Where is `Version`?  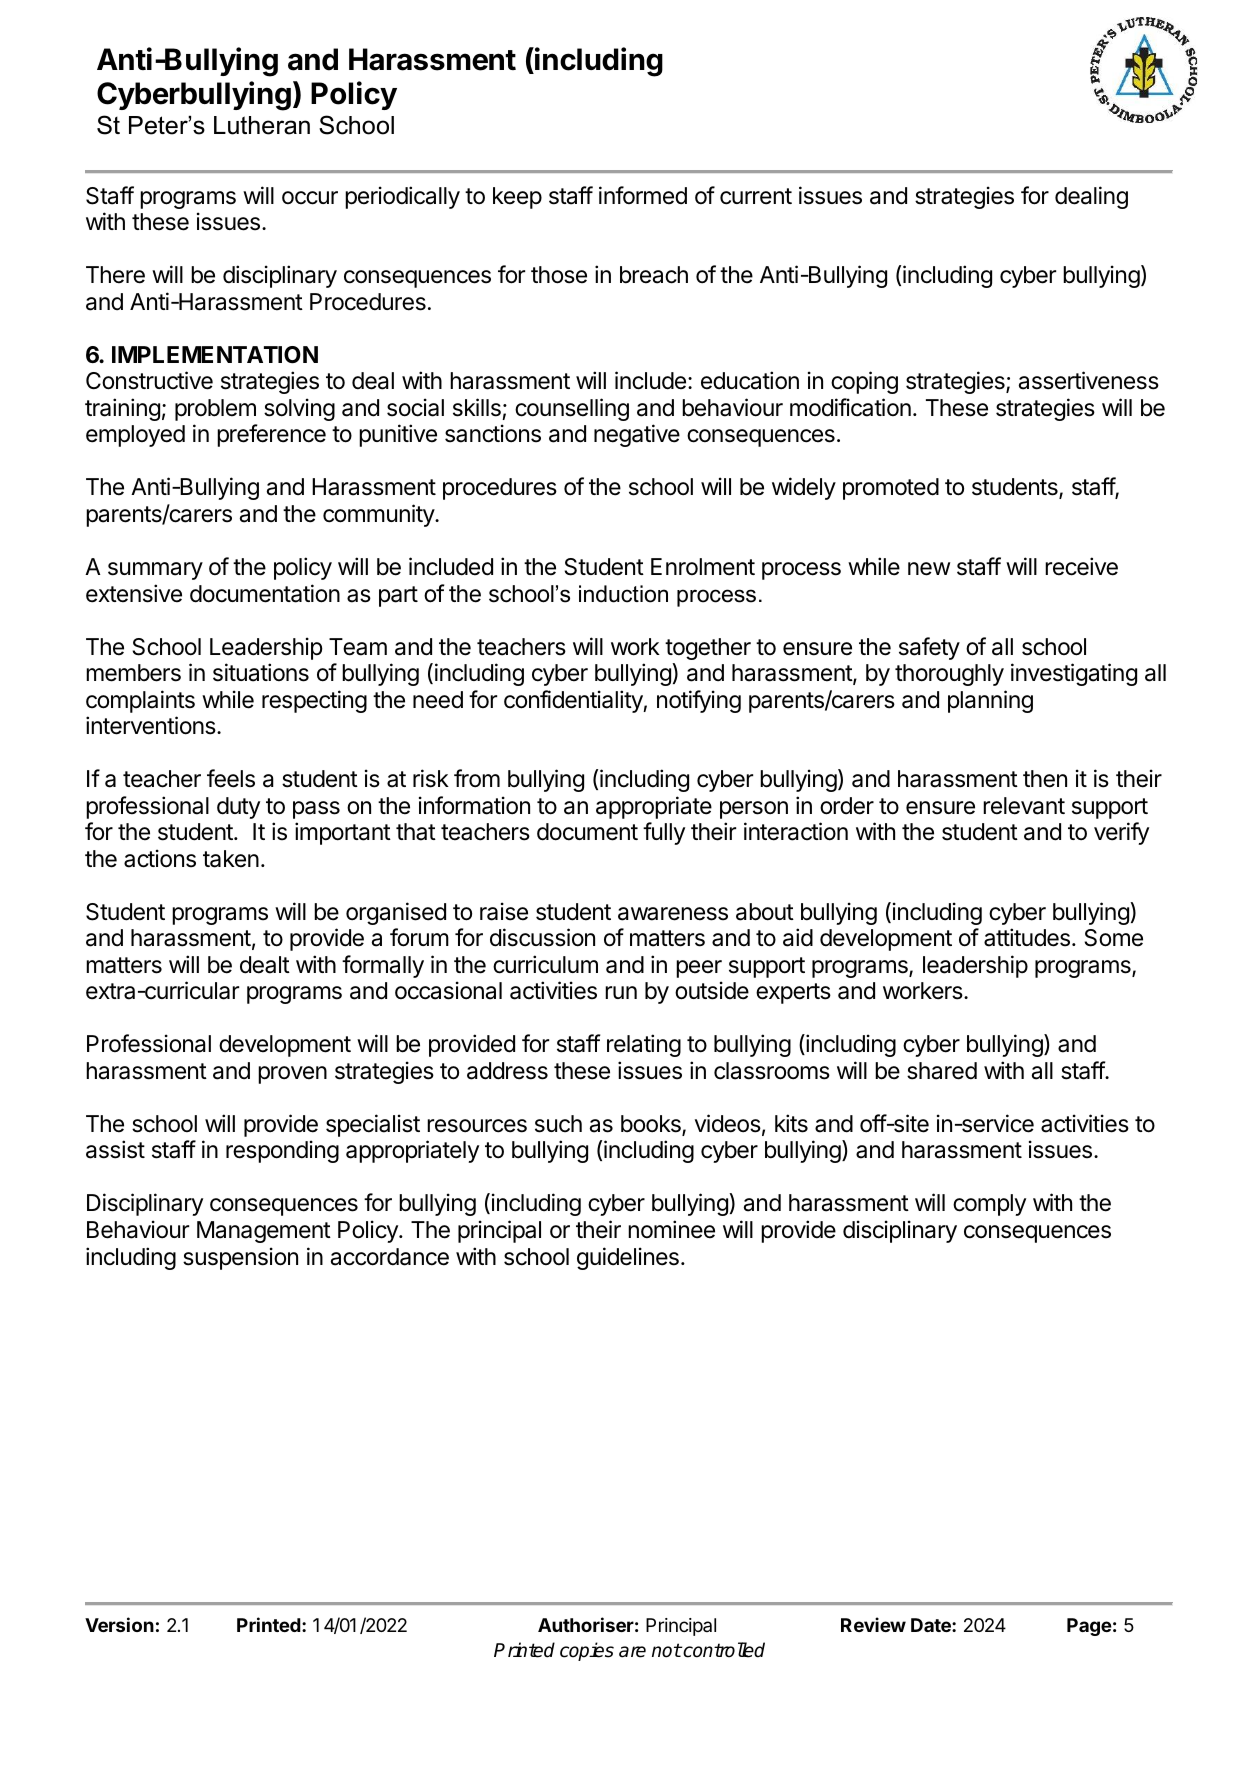 Version is located at coordinates (119, 1624).
